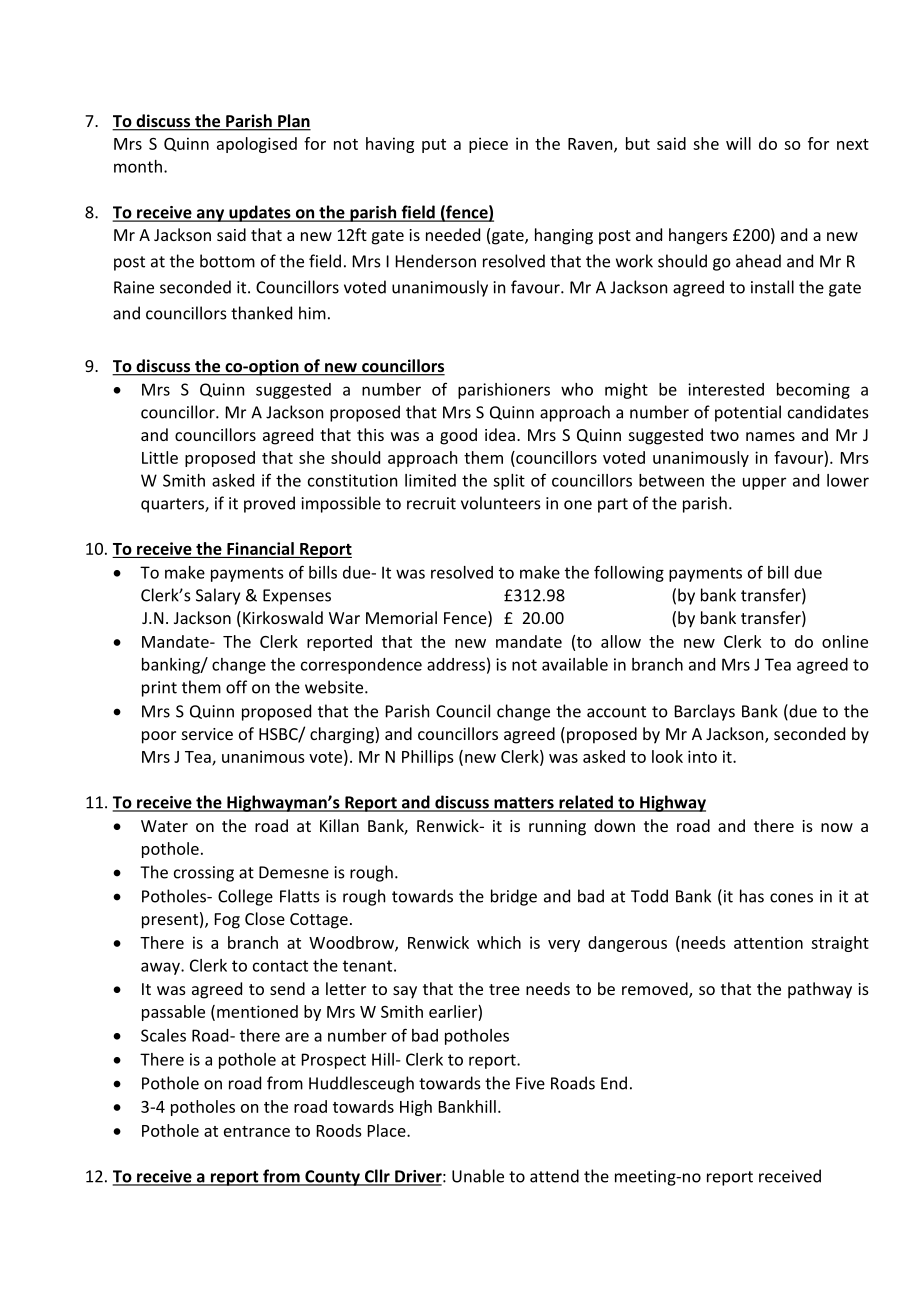 The height and width of the screenshot is (1308, 924). I want to click on matters, so click(524, 804).
